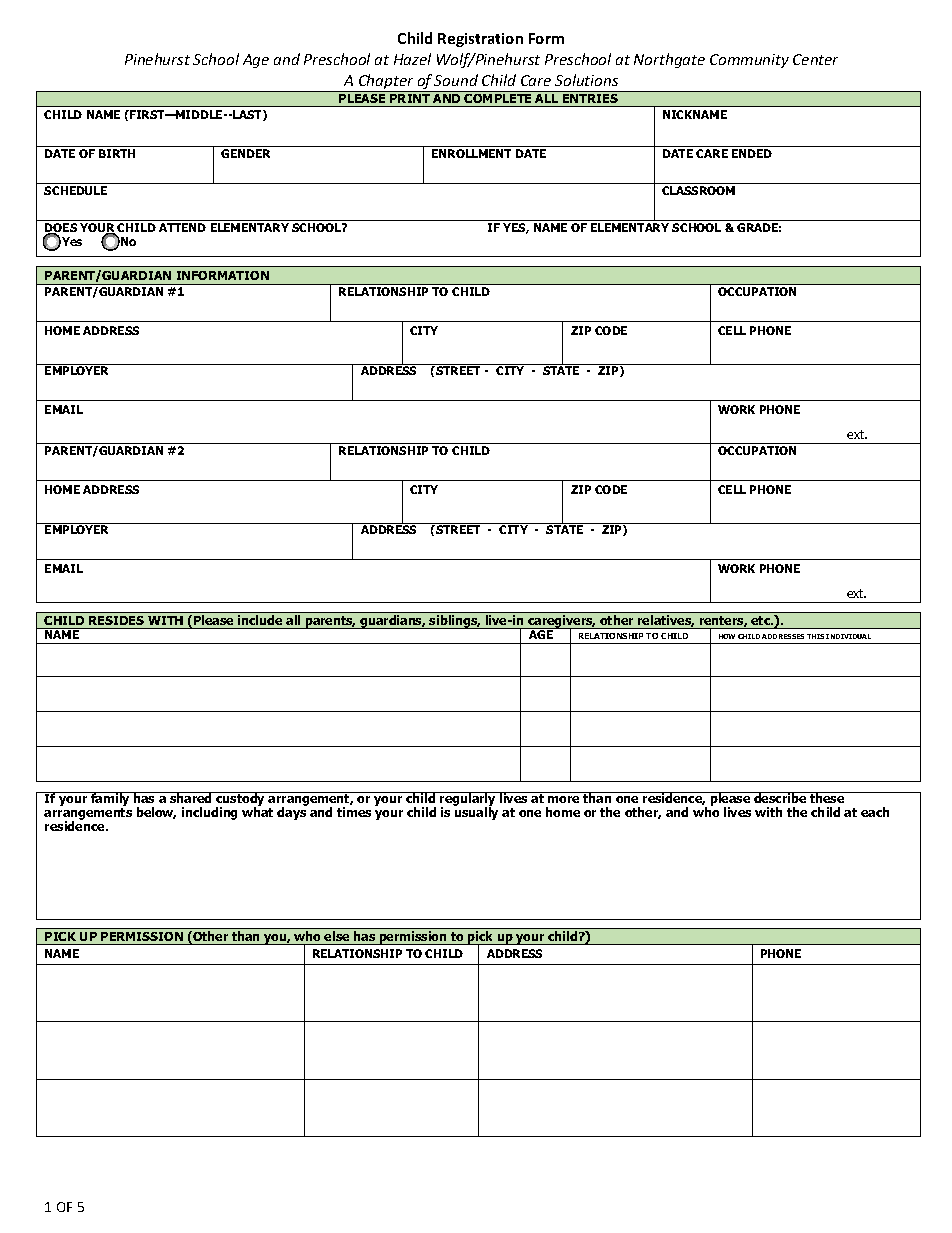 This screenshot has height=1233, width=952. Describe the element at coordinates (468, 800) in the screenshot. I see `regularly` at that location.
